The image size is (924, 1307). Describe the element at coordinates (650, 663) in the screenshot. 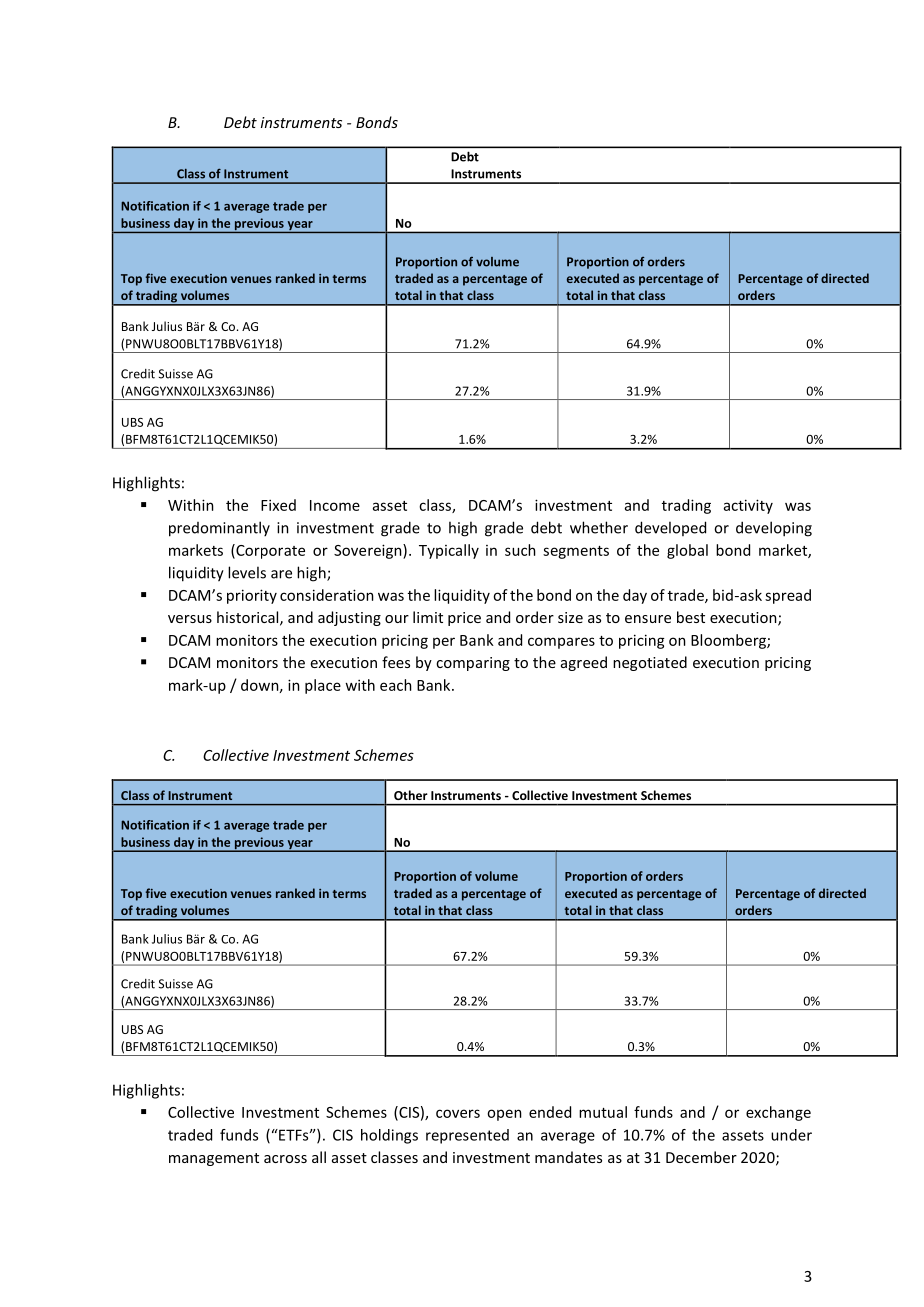

I see `negotiated` at that location.
